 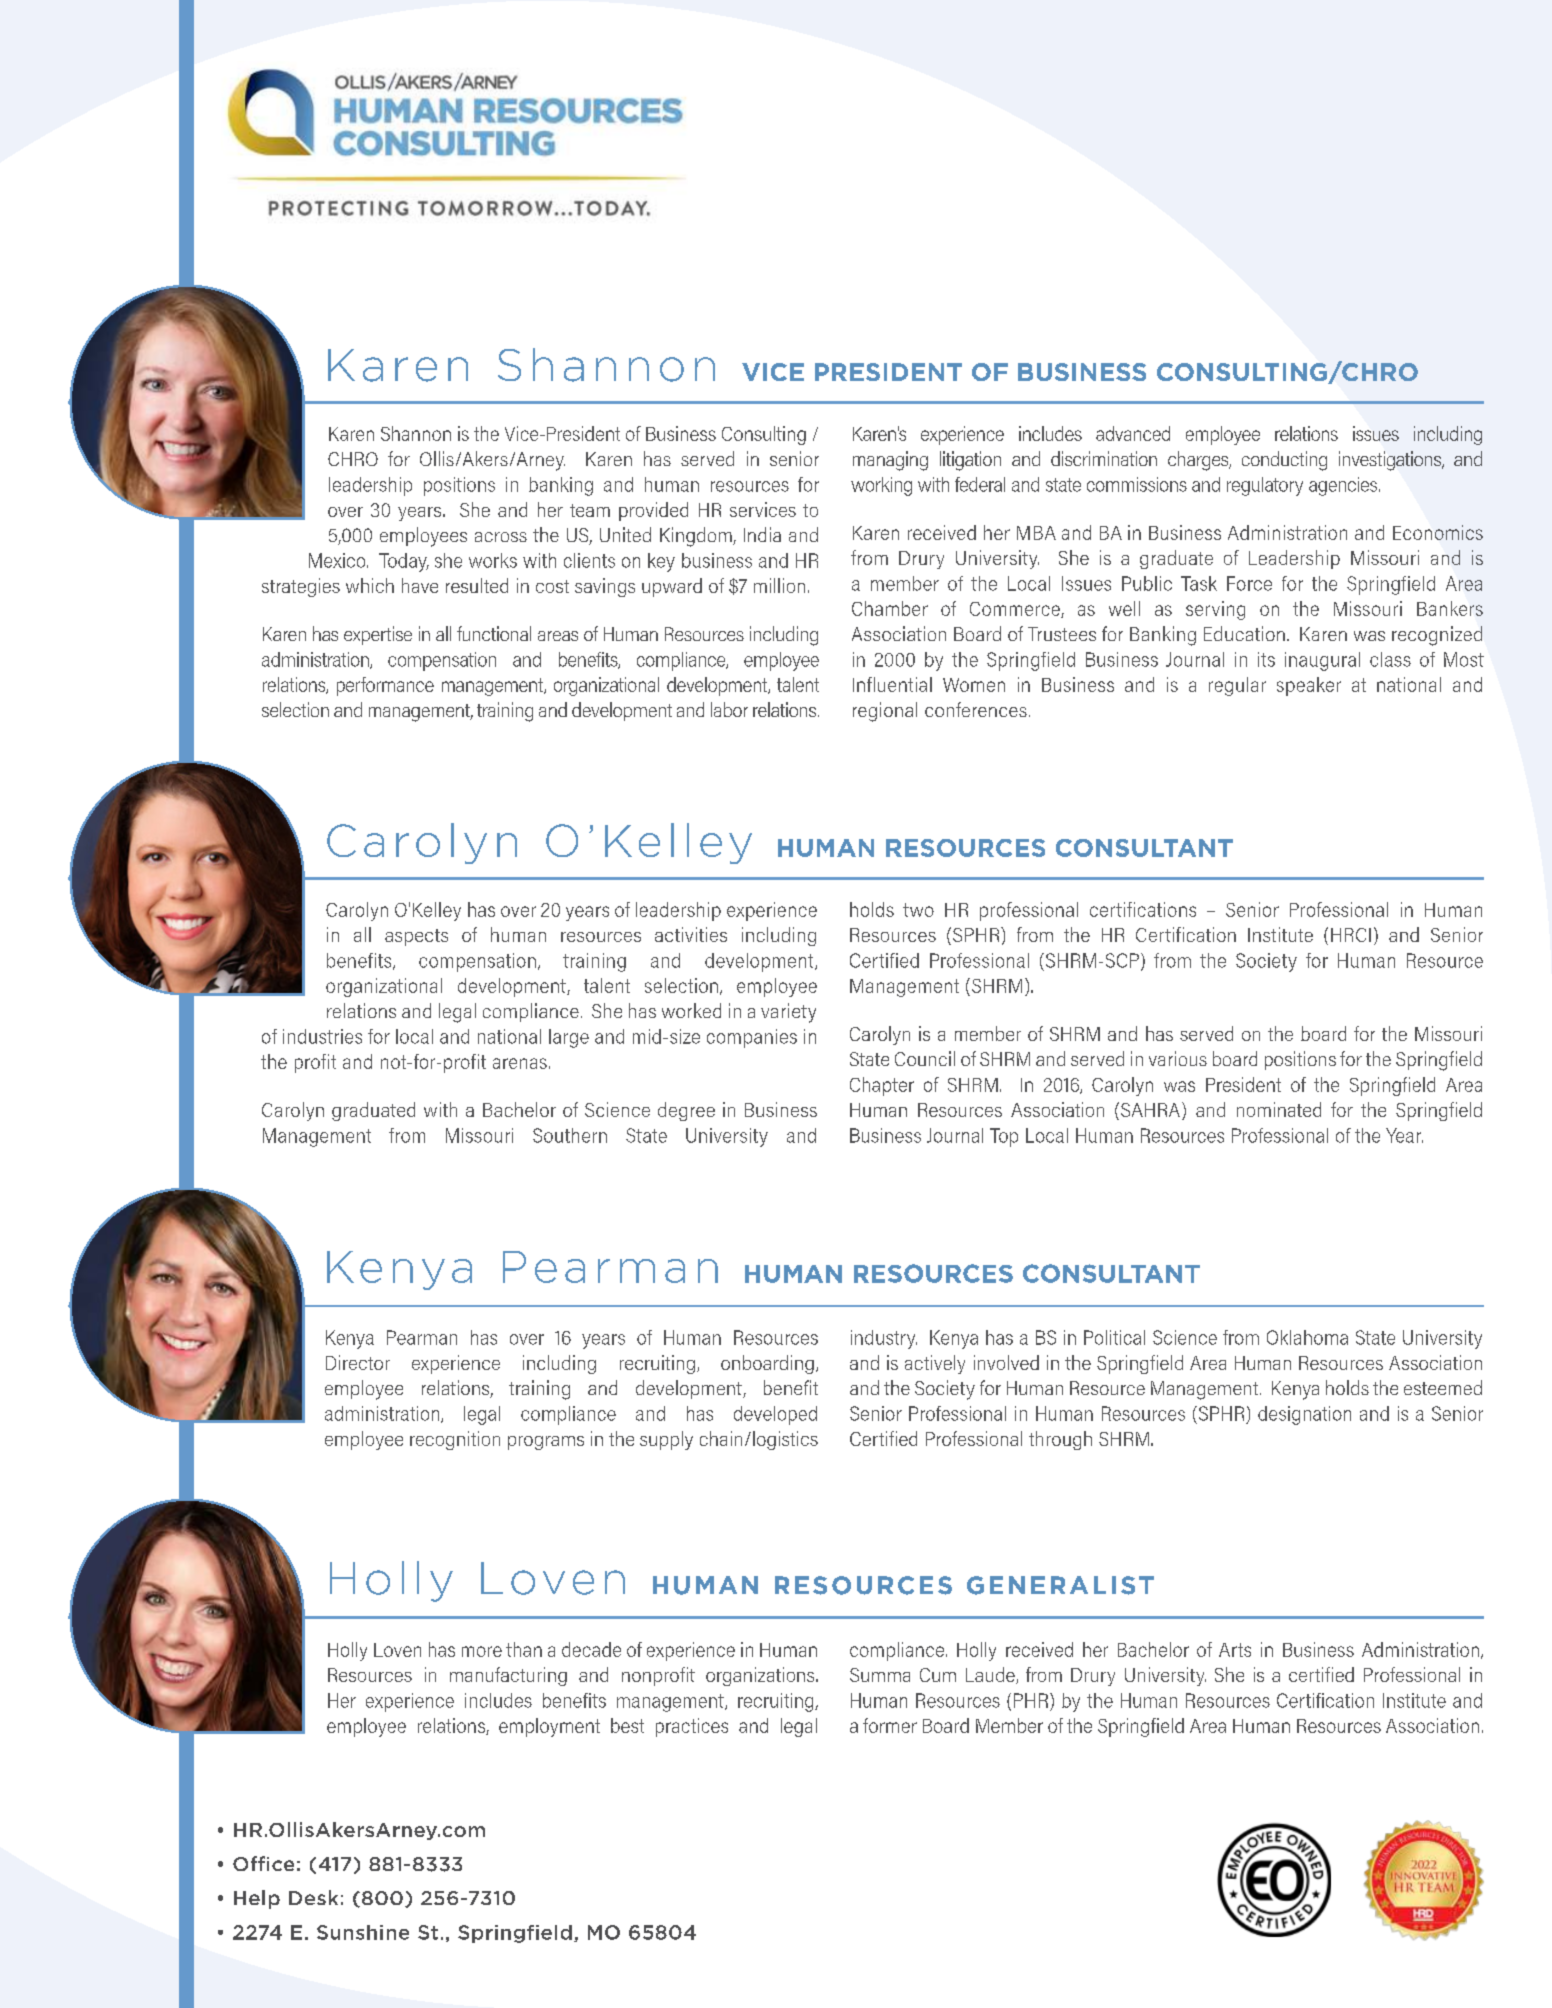 I want to click on aspects, so click(x=416, y=937).
